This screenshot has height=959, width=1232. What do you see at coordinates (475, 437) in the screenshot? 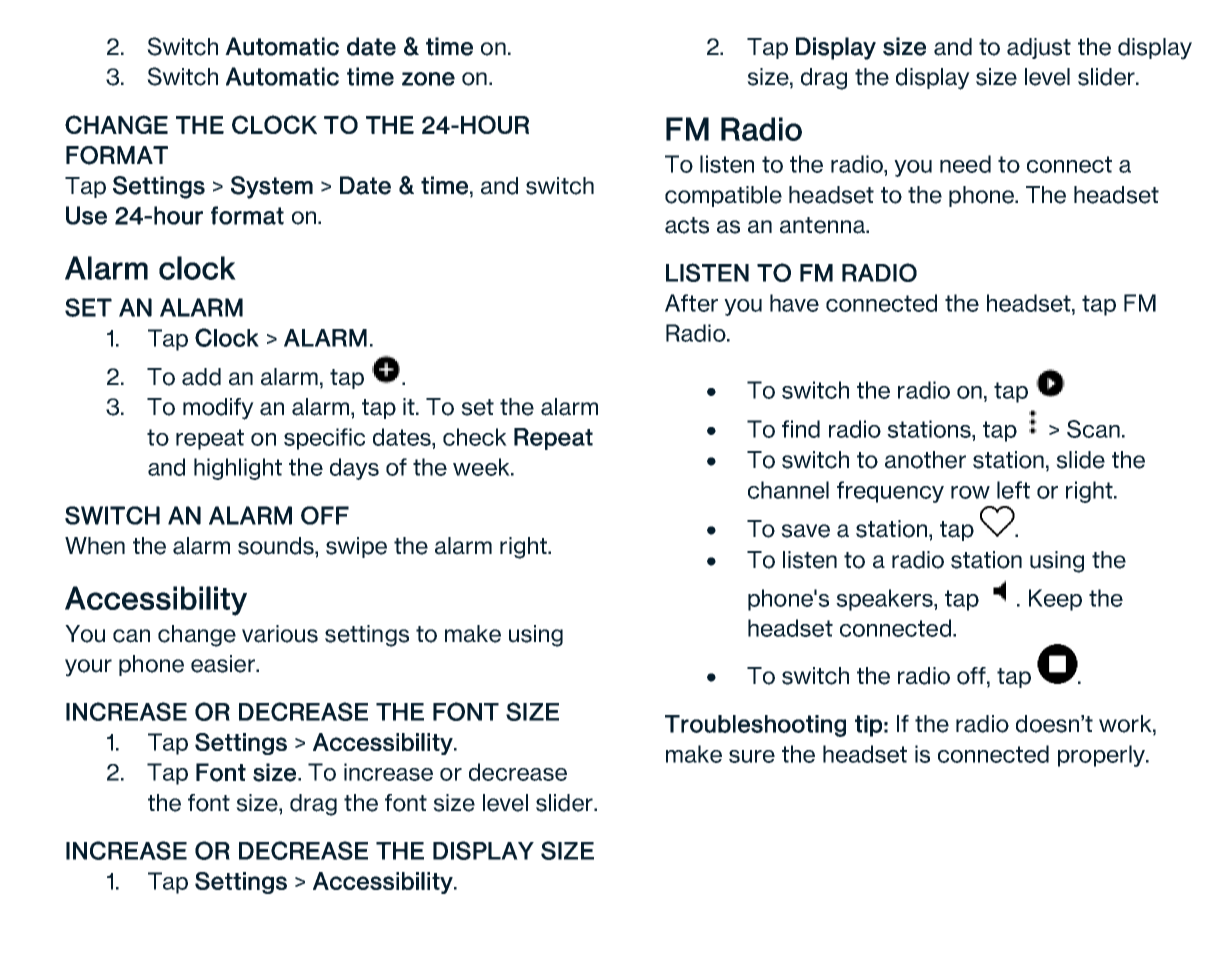
I see `check` at bounding box center [475, 437].
